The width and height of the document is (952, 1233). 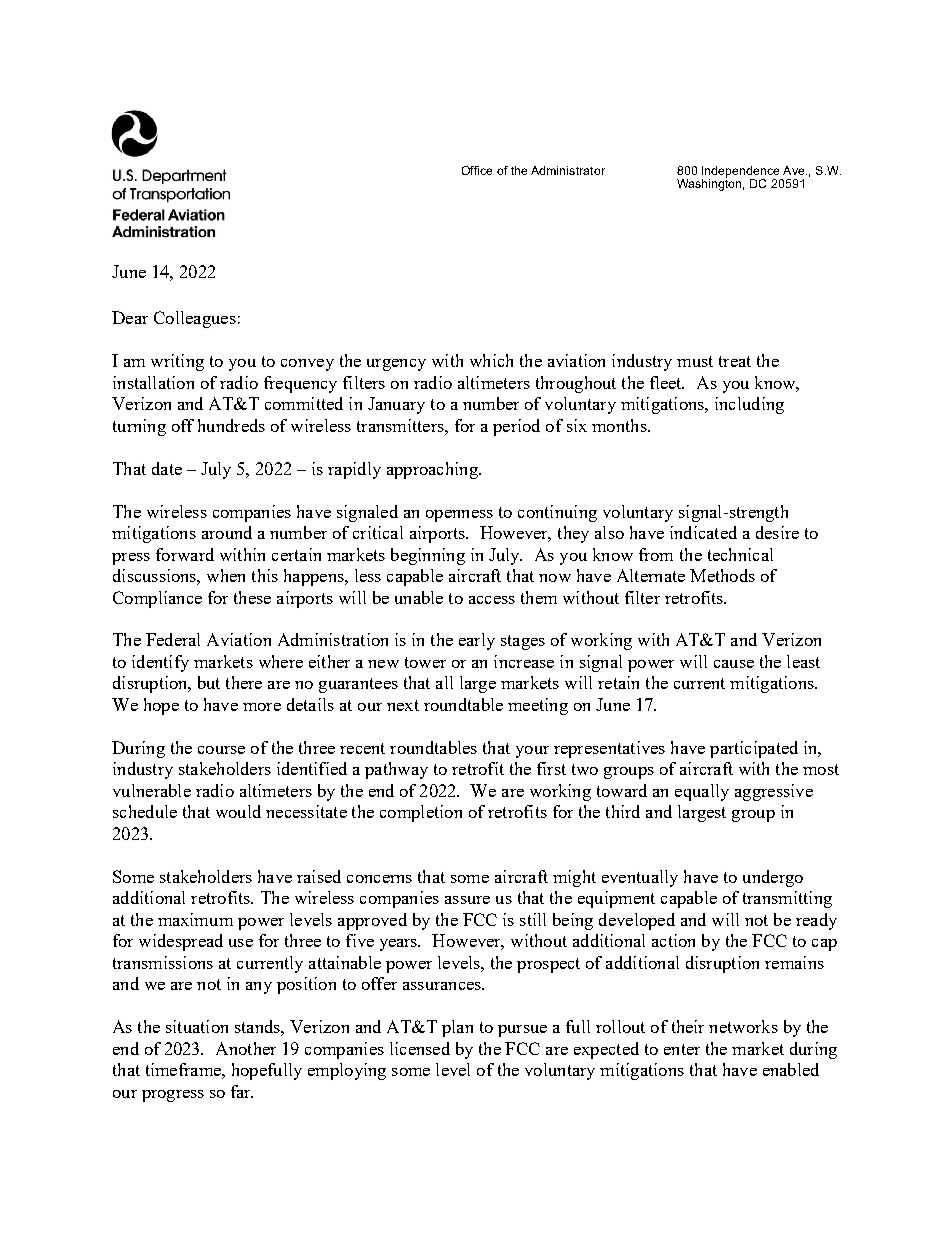 What do you see at coordinates (173, 639) in the document?
I see `Federal` at bounding box center [173, 639].
